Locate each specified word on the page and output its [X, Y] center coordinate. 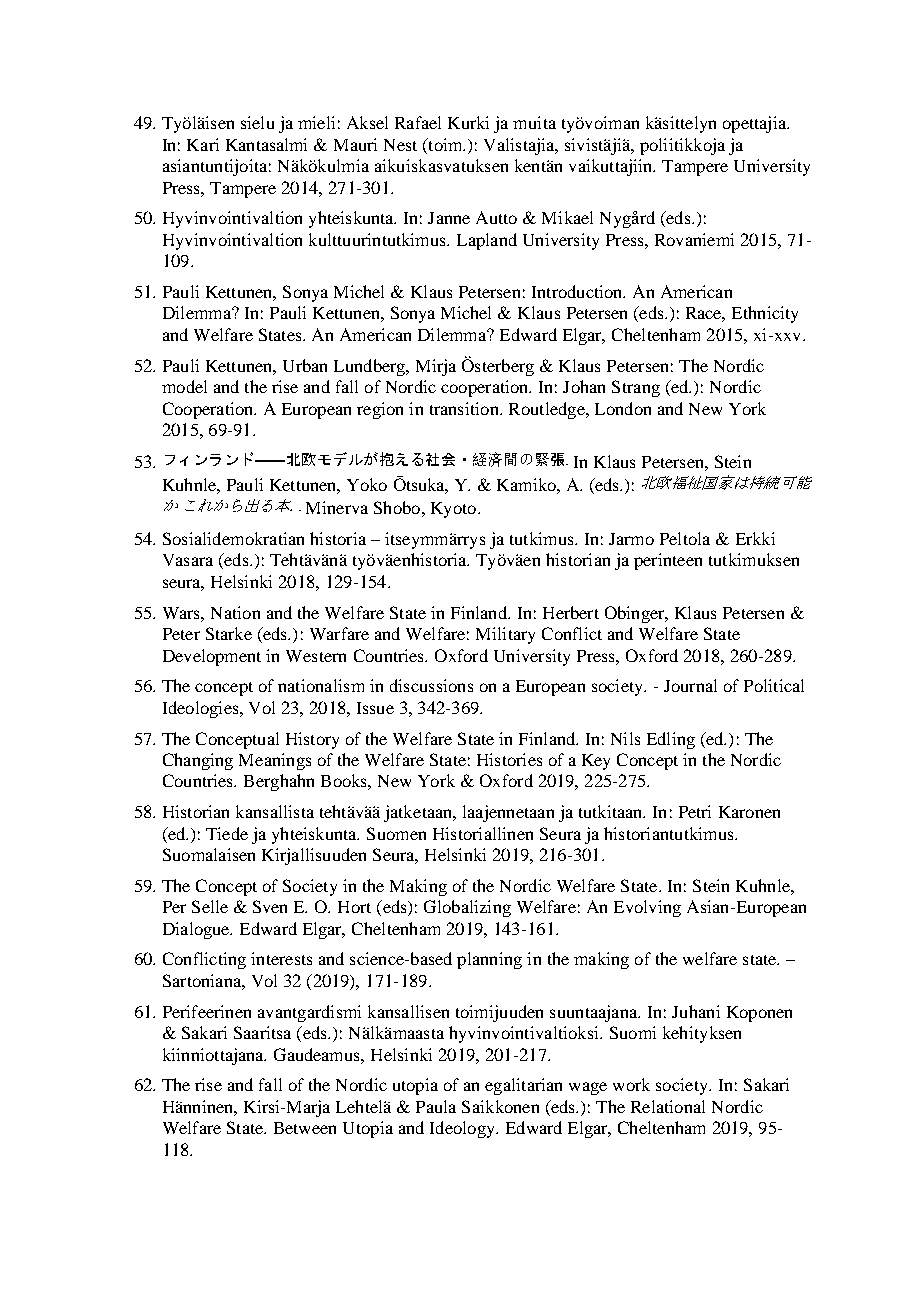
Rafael [418, 122]
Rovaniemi [694, 239]
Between [305, 1128]
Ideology [463, 1129]
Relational [668, 1106]
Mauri [355, 144]
